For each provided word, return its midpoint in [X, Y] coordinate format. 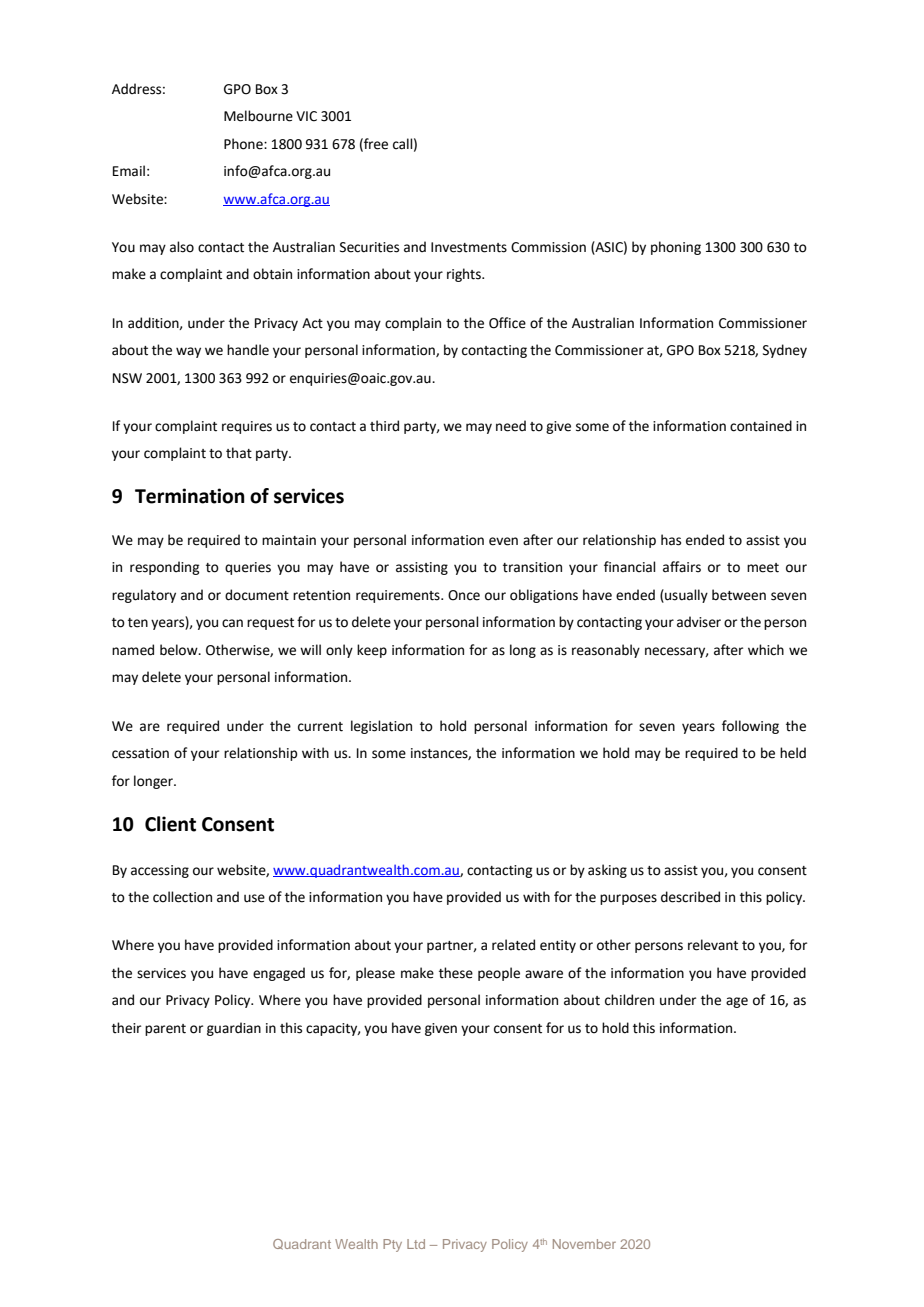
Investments [469, 247]
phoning [676, 248]
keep [372, 651]
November [584, 1244]
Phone [244, 144]
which [766, 650]
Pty [392, 1245]
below [180, 650]
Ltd [416, 1244]
